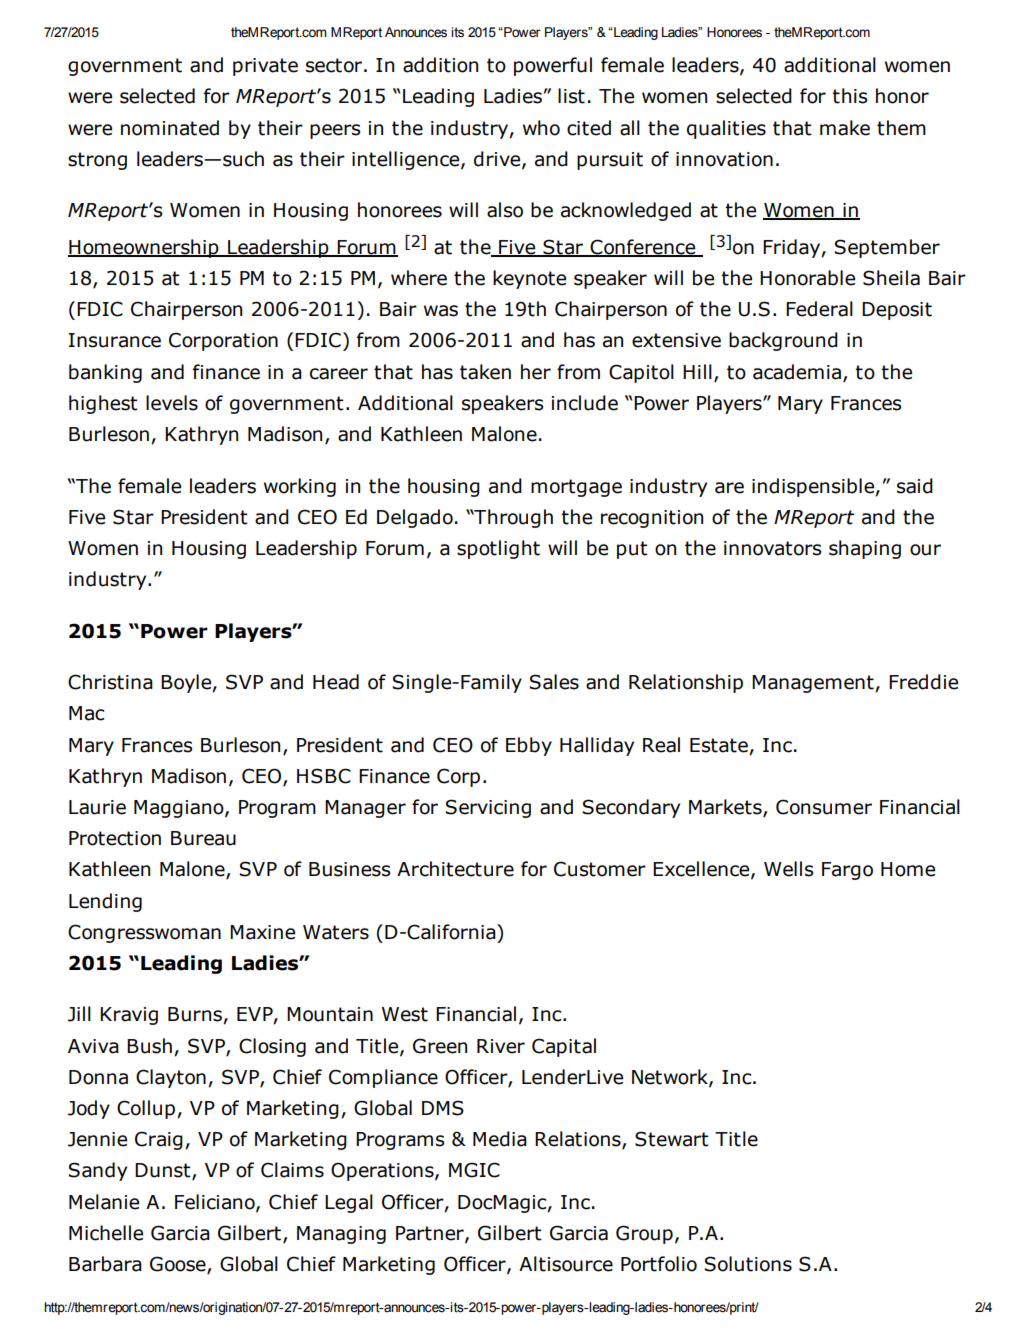  What do you see at coordinates (915, 486) in the page?
I see `said` at bounding box center [915, 486].
